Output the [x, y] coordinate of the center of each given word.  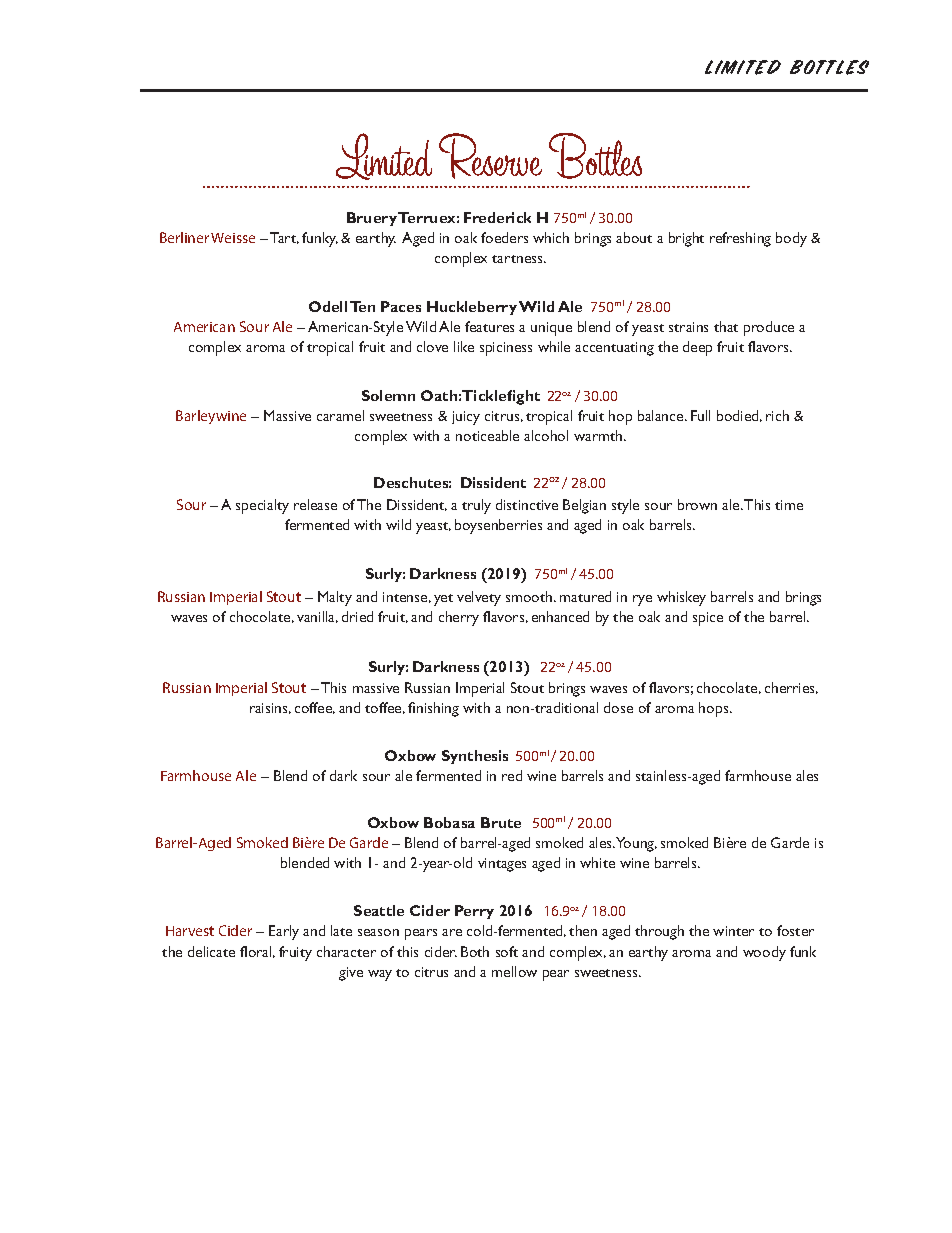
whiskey [681, 598]
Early [284, 932]
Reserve [490, 156]
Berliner [184, 237]
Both [475, 951]
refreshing [740, 239]
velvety [479, 598]
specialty [262, 506]
